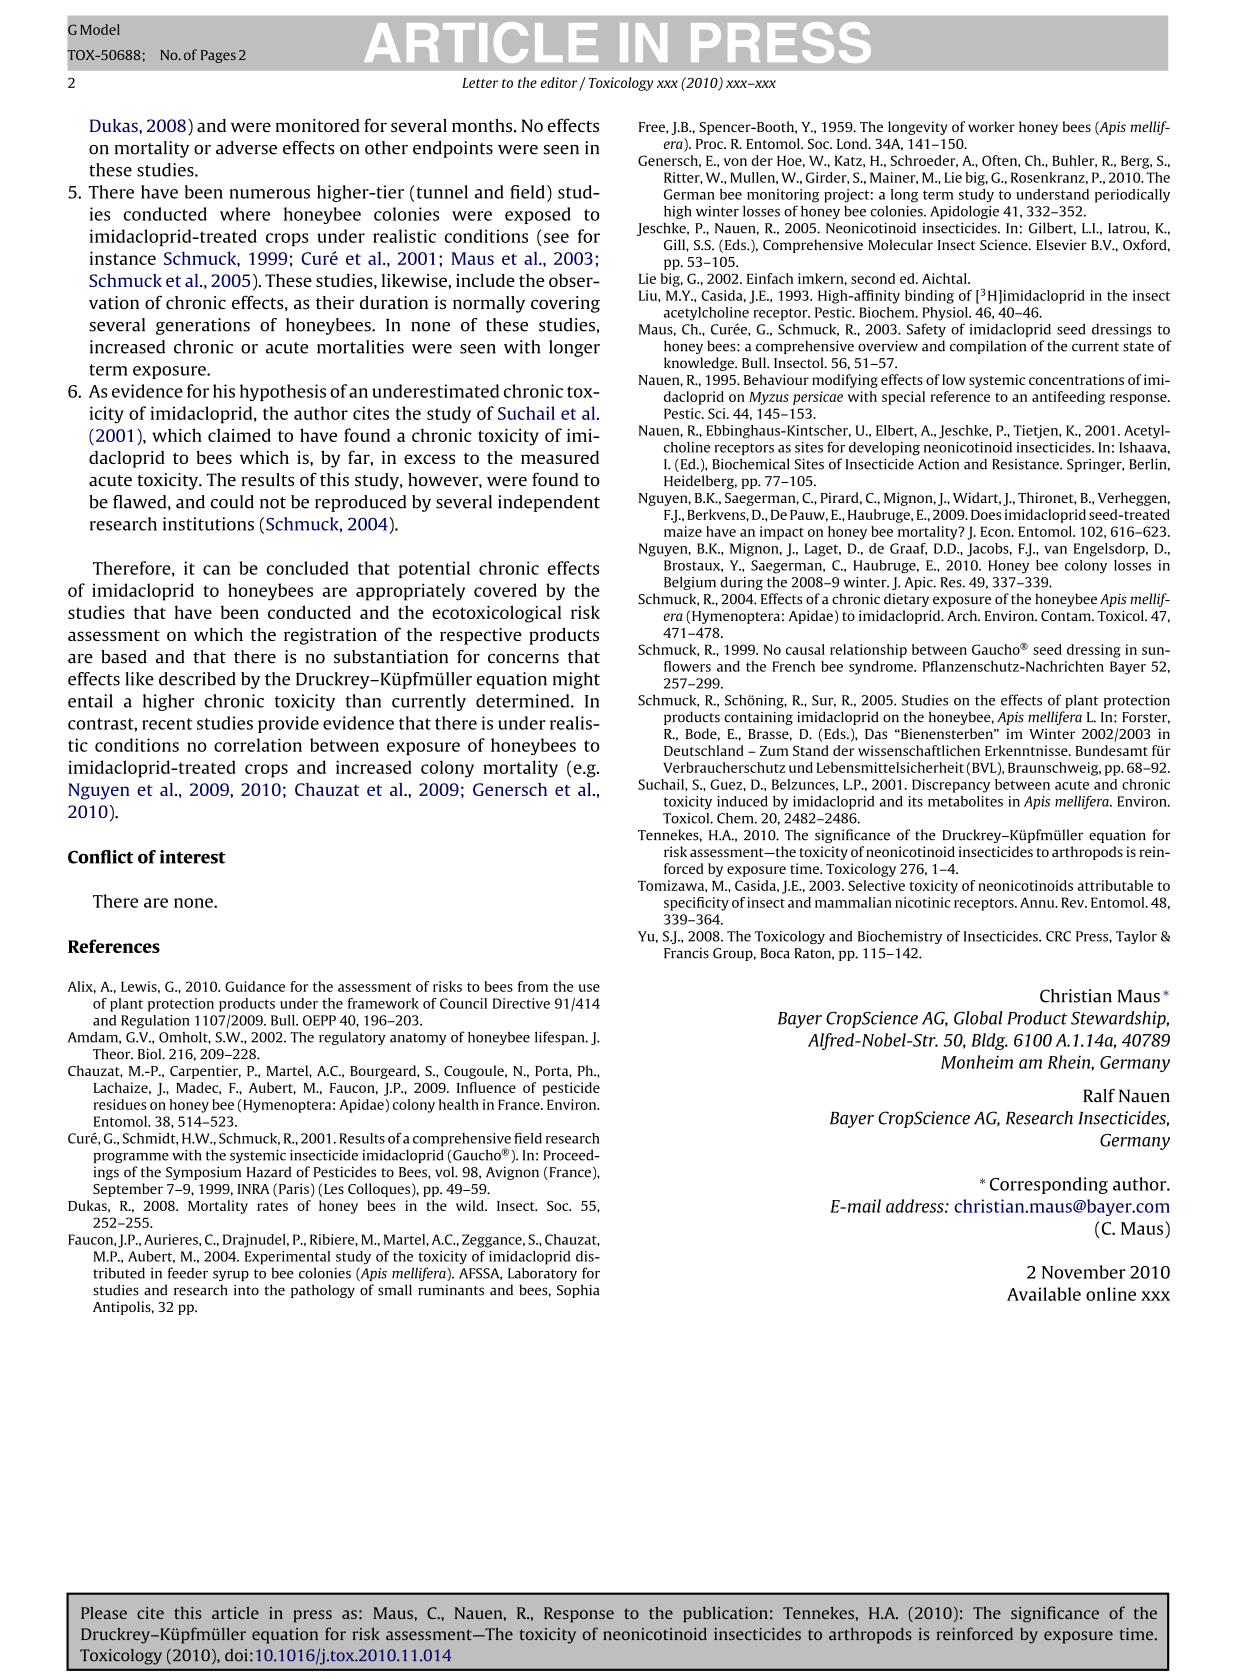  Describe the element at coordinates (155, 1022) in the screenshot. I see `Regulation` at that location.
